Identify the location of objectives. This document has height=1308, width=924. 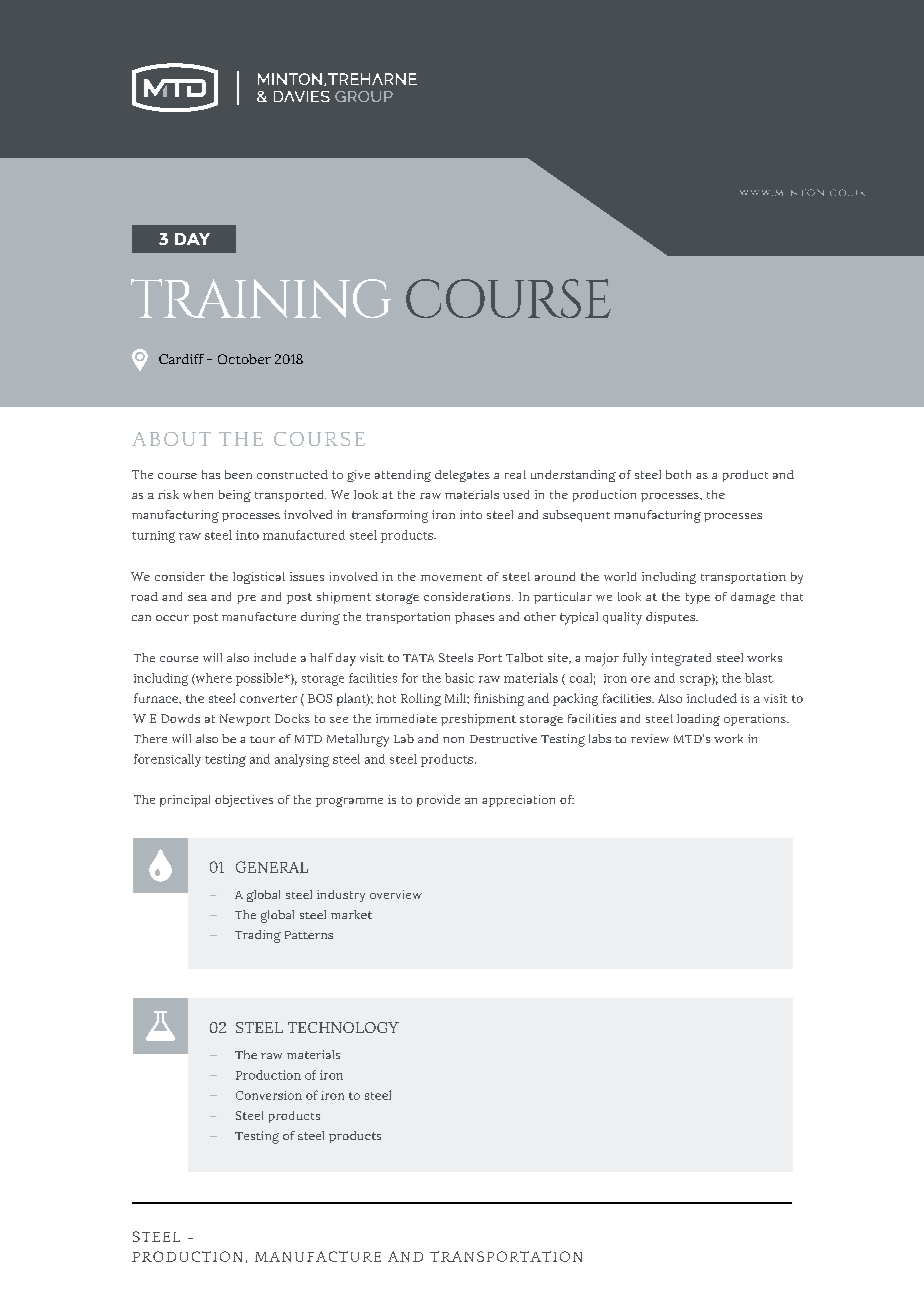
(244, 801).
